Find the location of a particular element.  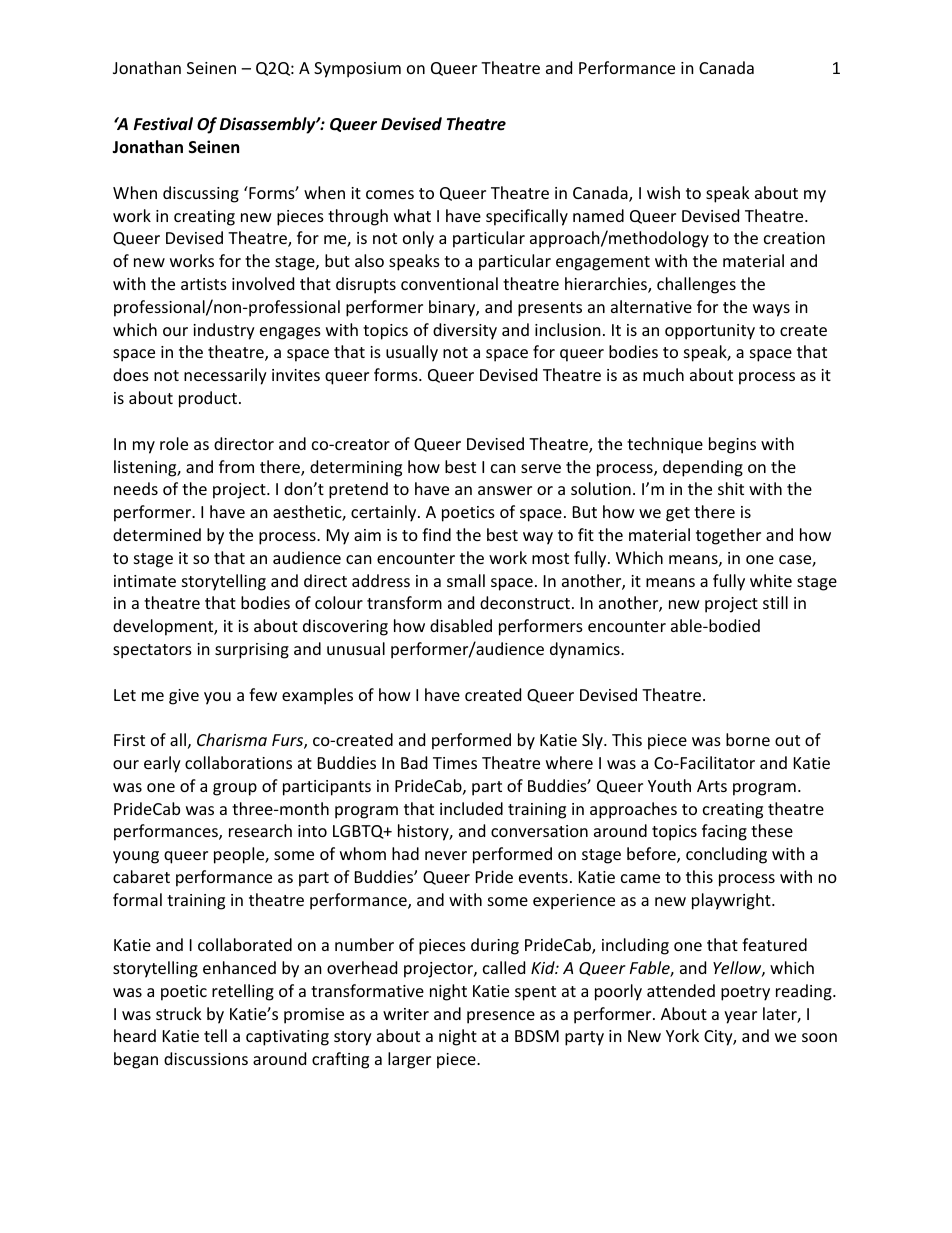

Festival is located at coordinates (163, 123).
